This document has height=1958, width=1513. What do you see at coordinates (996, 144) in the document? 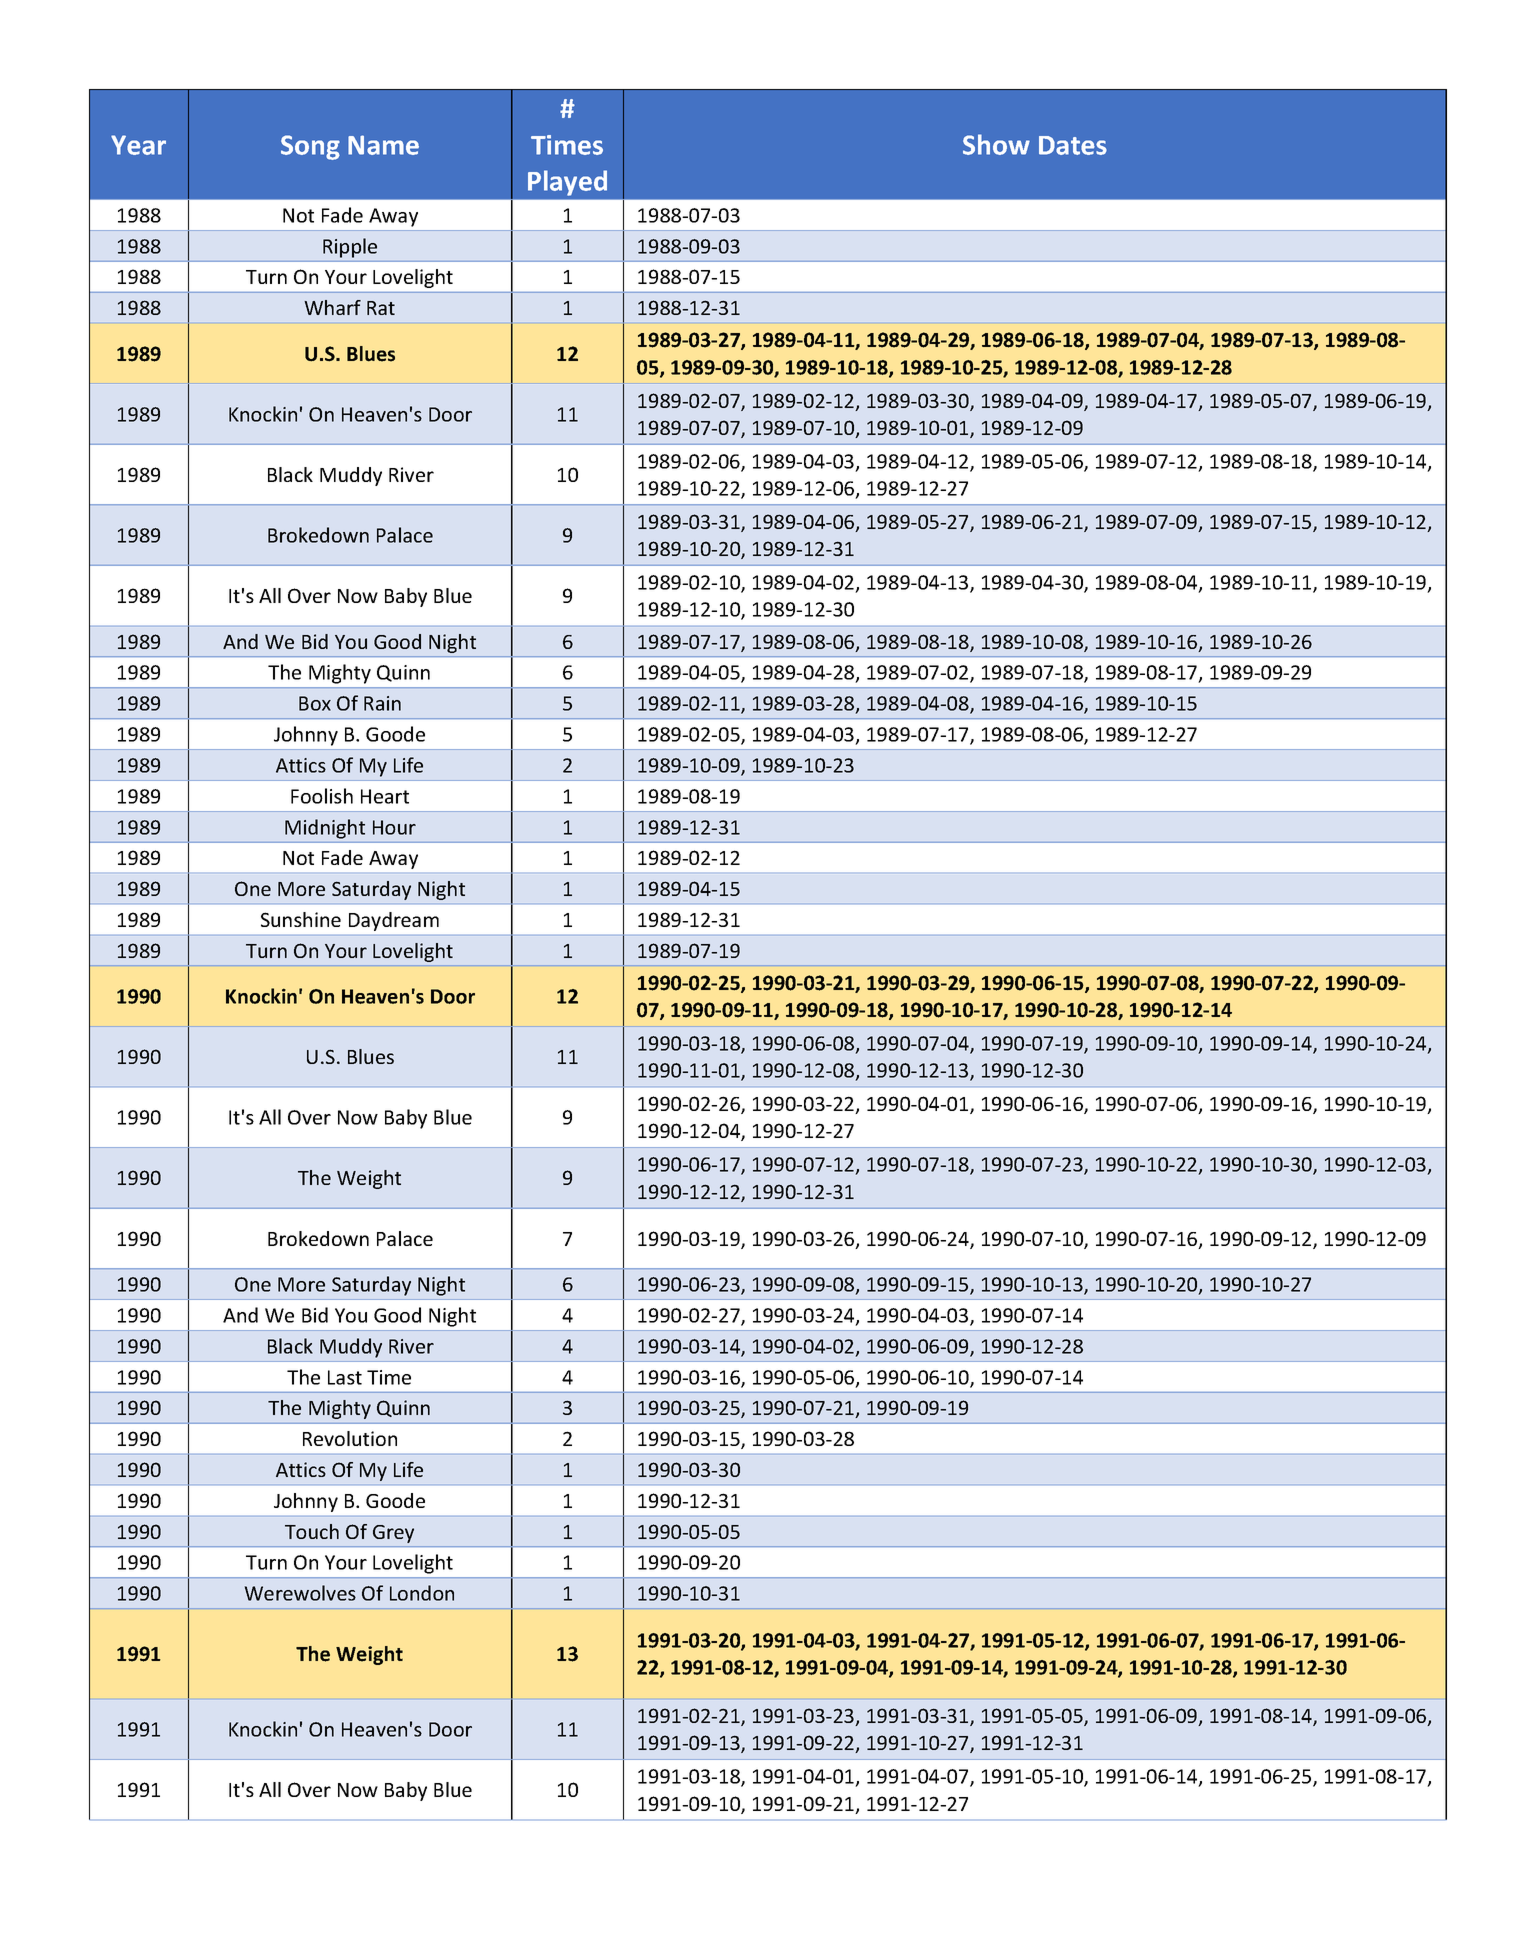
I see `Show` at bounding box center [996, 144].
